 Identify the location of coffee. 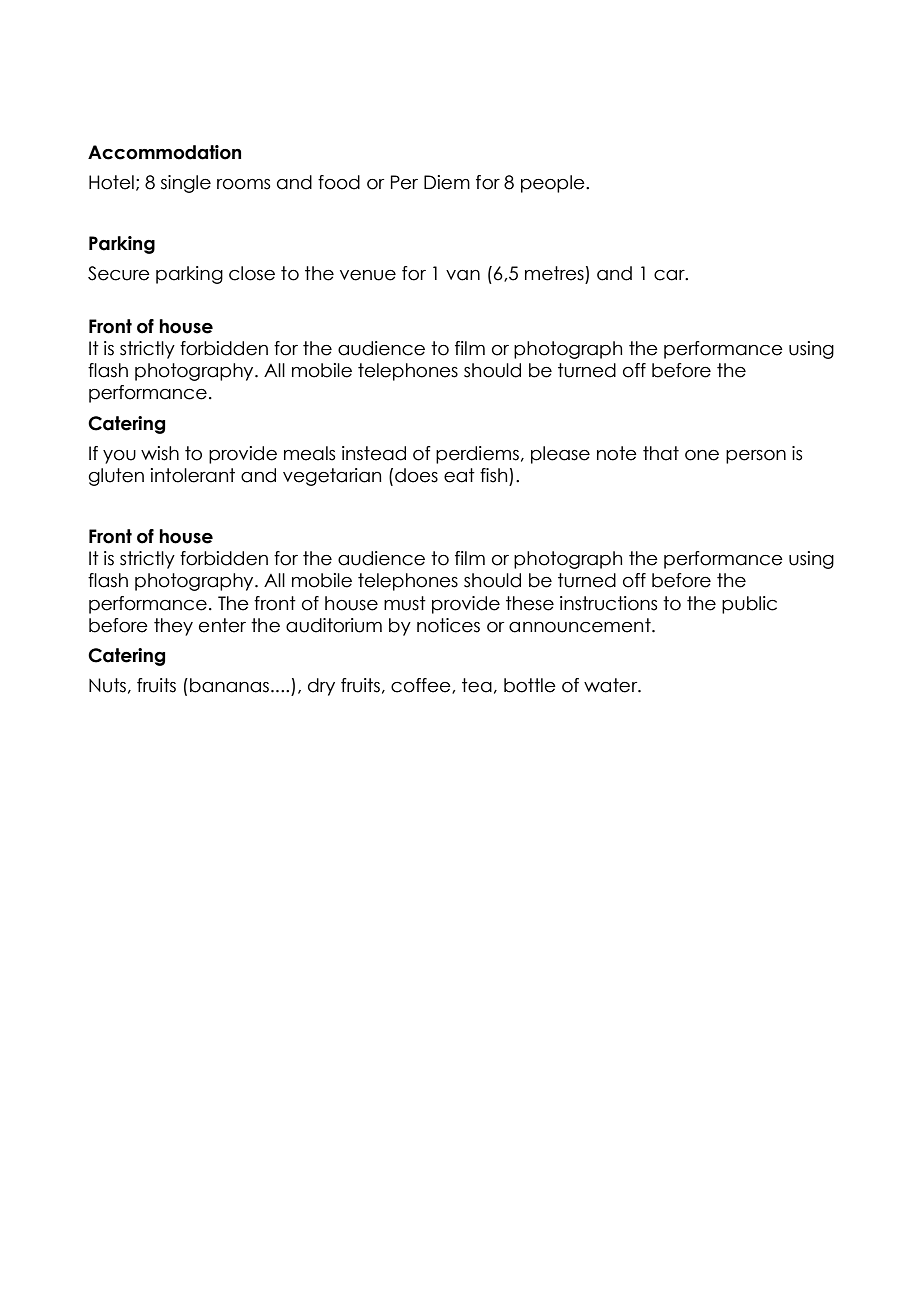
(422, 686).
